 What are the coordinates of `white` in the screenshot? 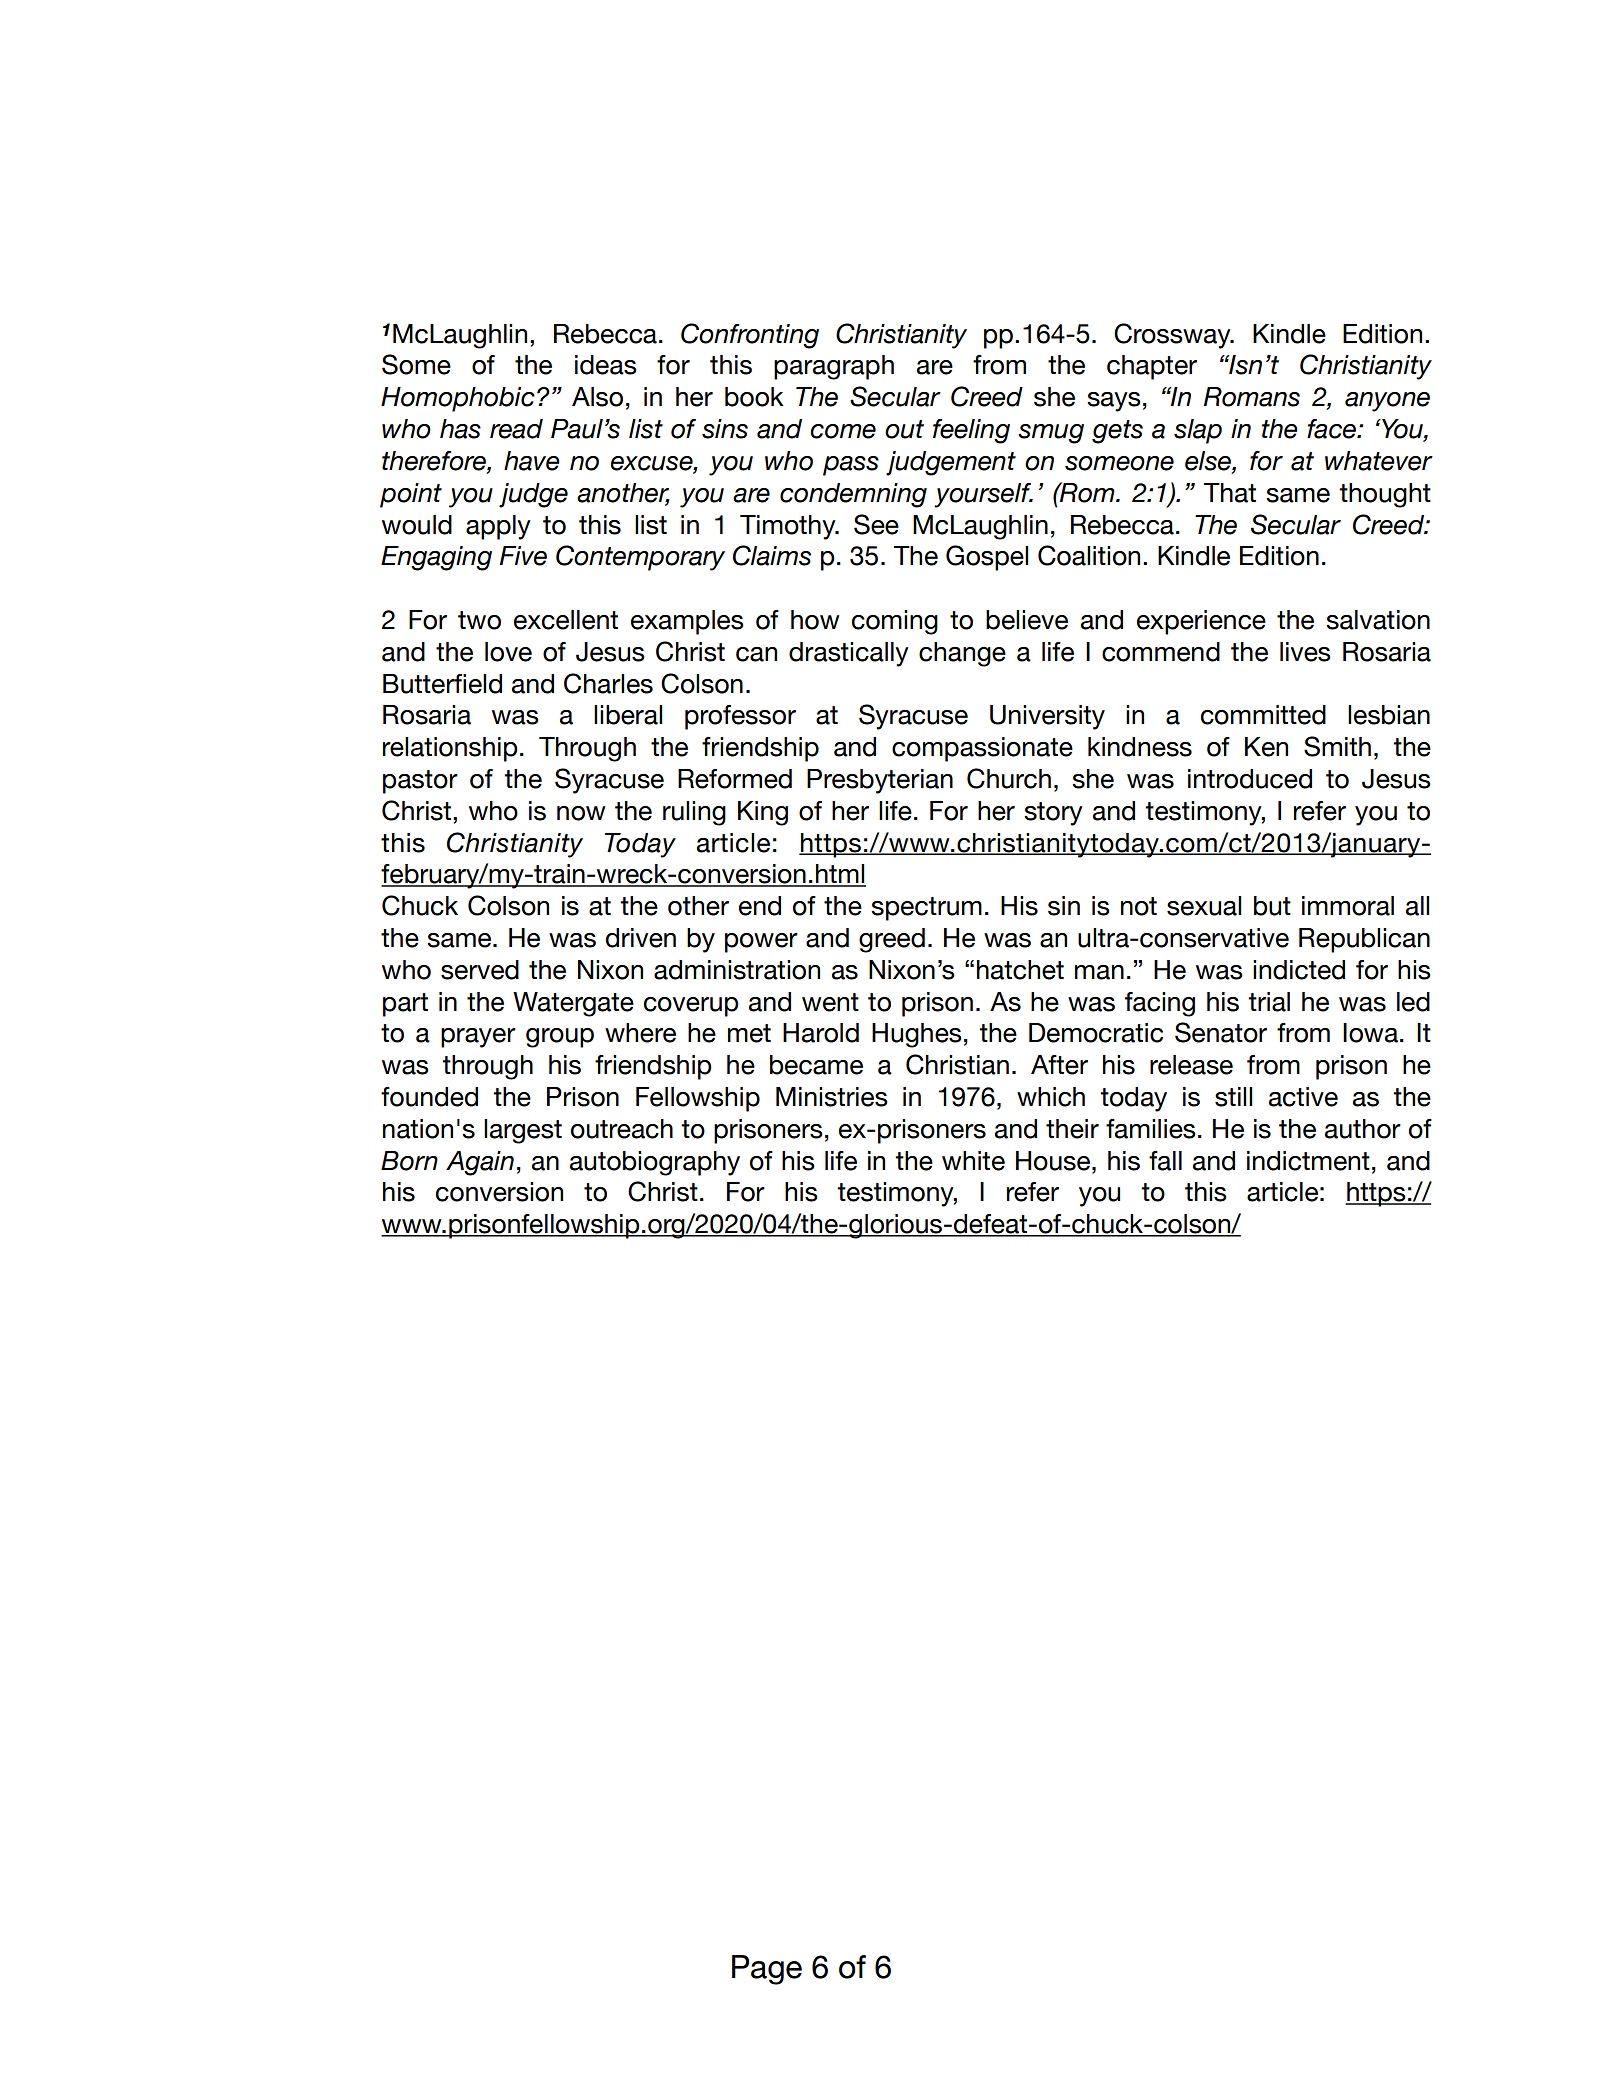 It's located at (973, 1161).
